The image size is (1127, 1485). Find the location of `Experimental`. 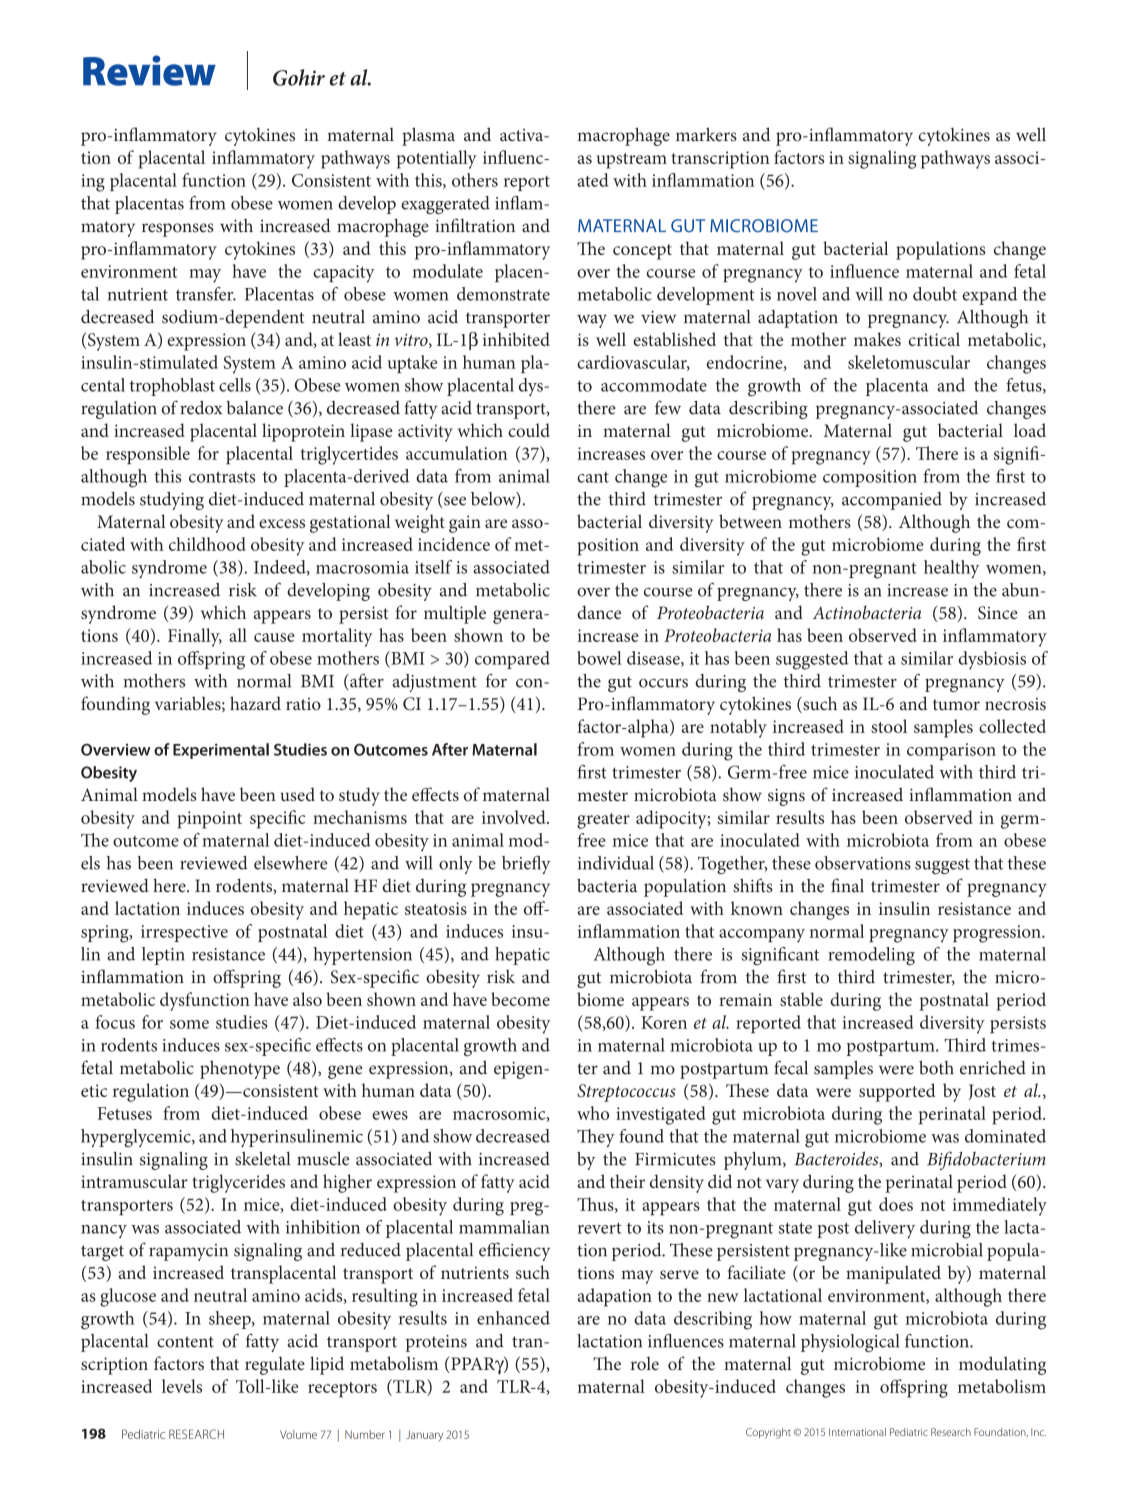

Experimental is located at coordinates (221, 751).
